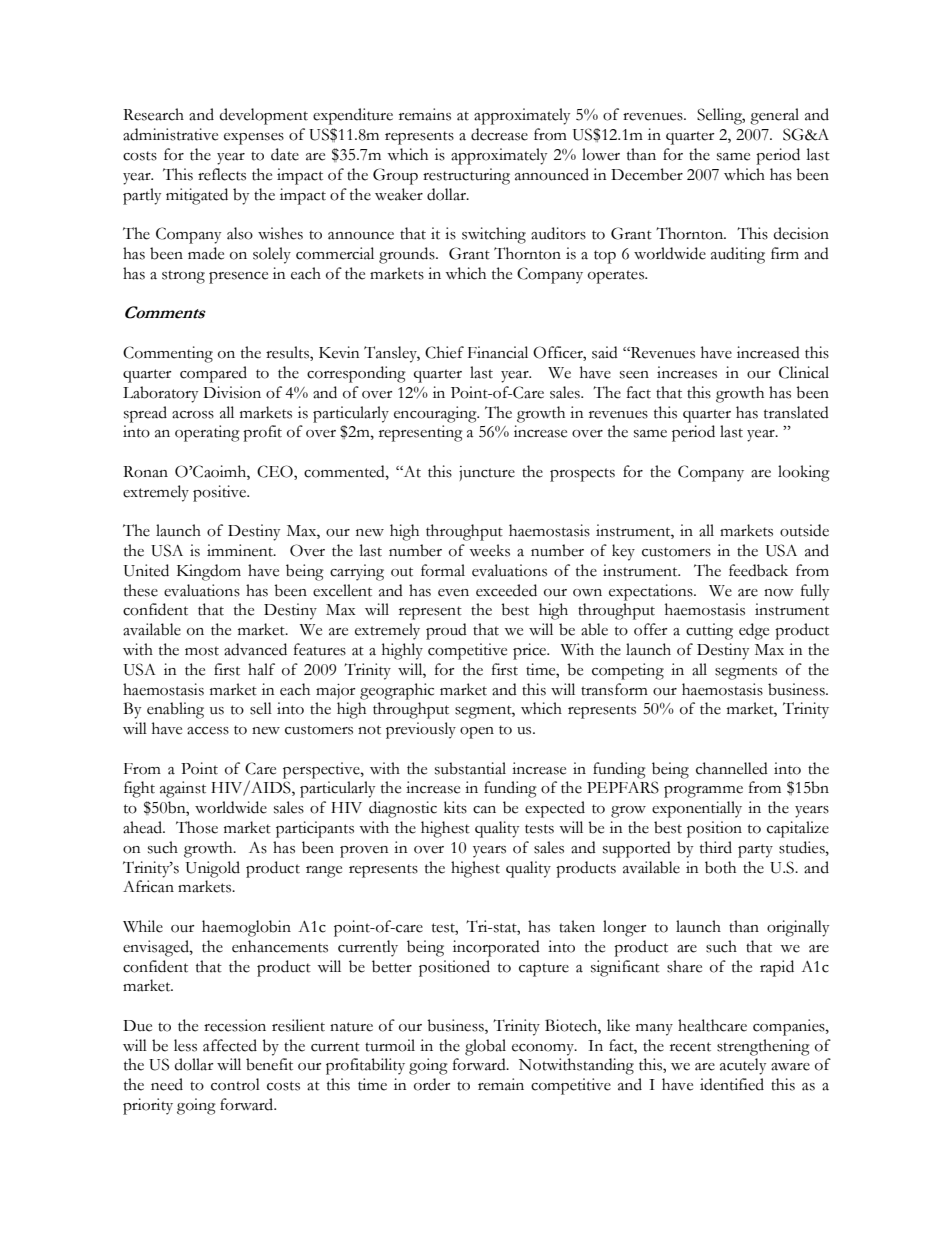  I want to click on against, so click(183, 789).
